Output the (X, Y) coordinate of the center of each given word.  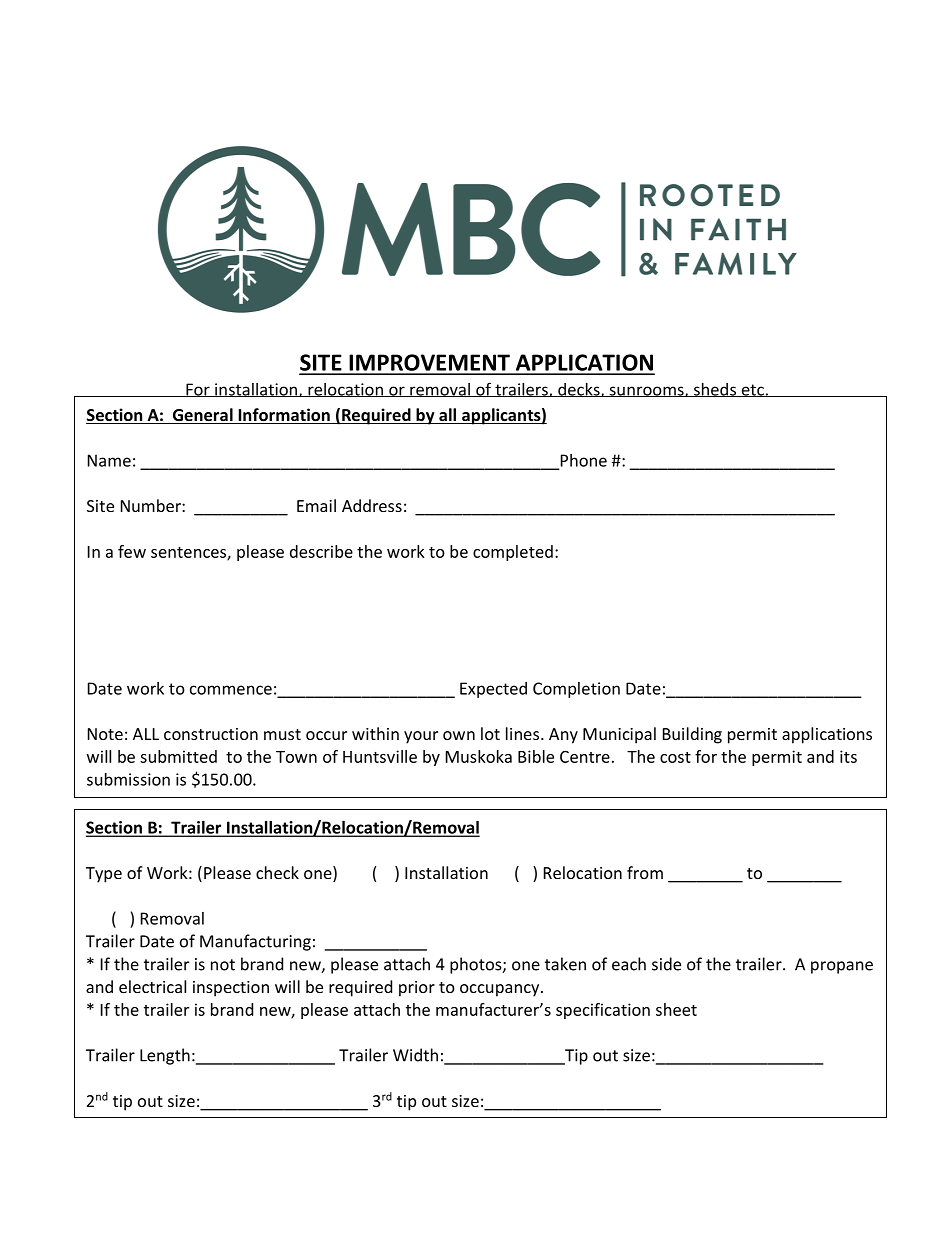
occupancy (501, 990)
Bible (536, 756)
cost (675, 757)
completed (513, 553)
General (202, 416)
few (132, 551)
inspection (231, 989)
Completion (576, 690)
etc (752, 390)
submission (128, 779)
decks (579, 390)
